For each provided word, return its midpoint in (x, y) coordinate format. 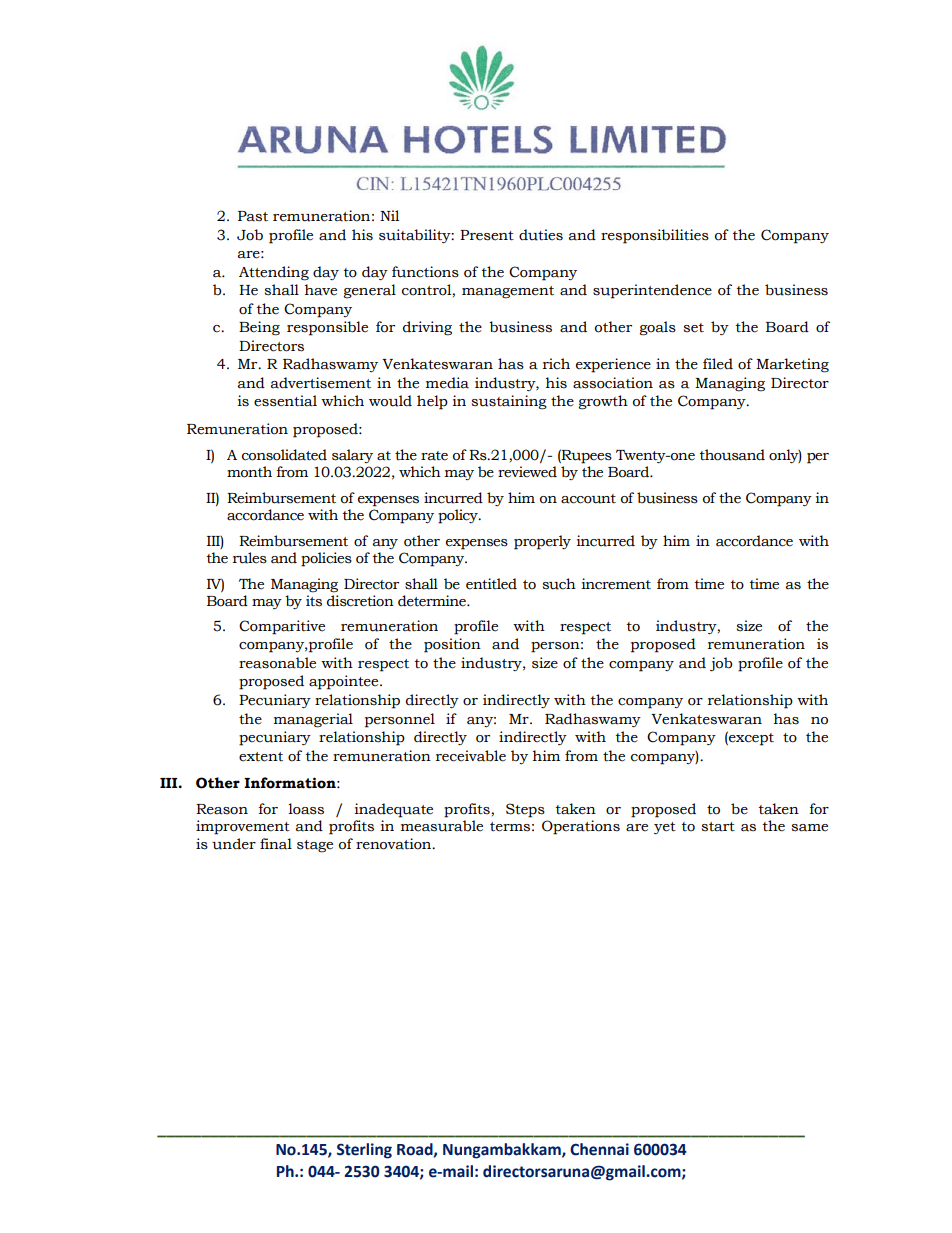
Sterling (364, 1151)
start (718, 827)
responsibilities (655, 236)
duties (541, 235)
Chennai (599, 1149)
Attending (274, 273)
